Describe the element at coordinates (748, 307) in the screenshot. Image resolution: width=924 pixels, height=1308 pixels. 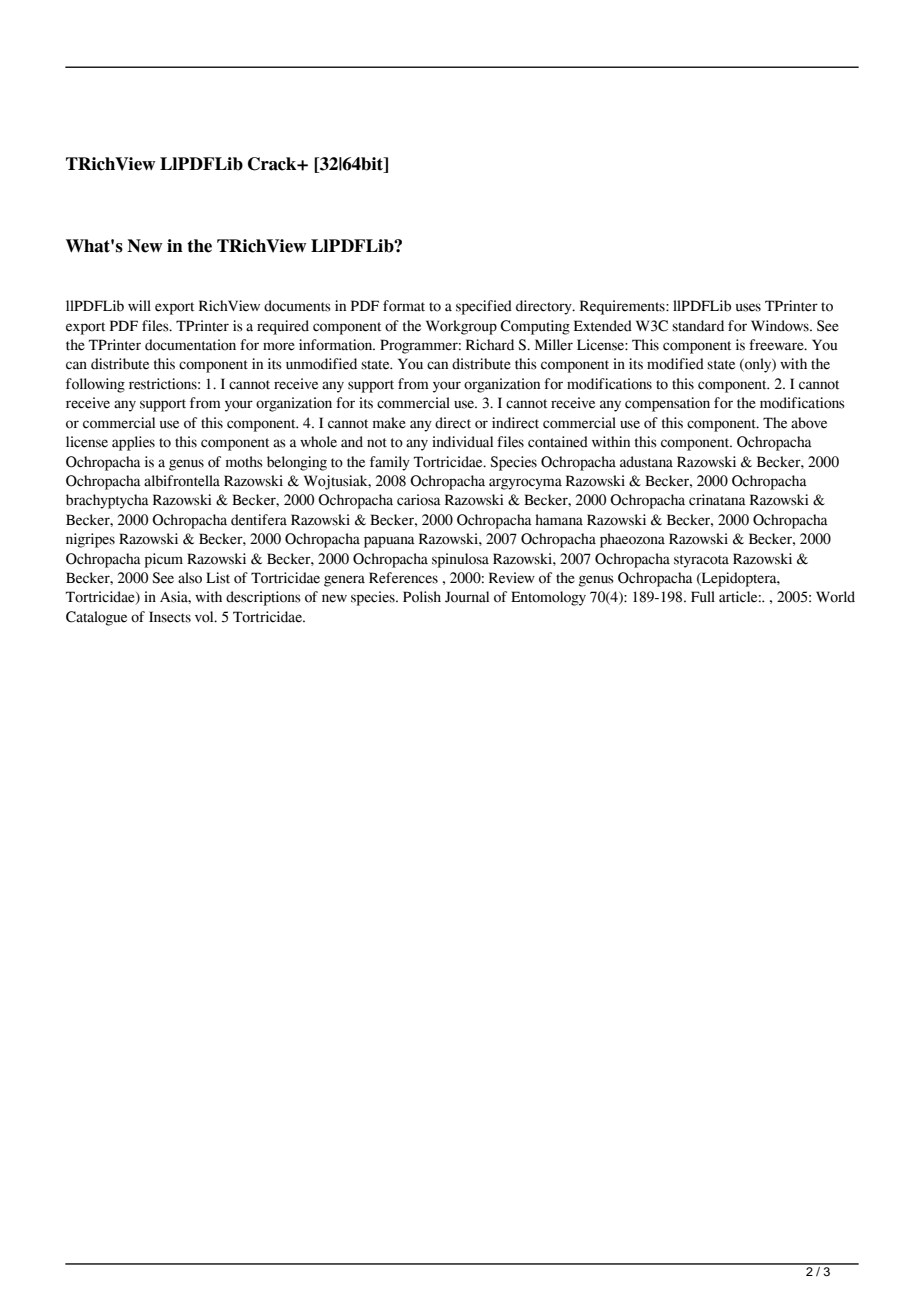
I see `uses` at that location.
